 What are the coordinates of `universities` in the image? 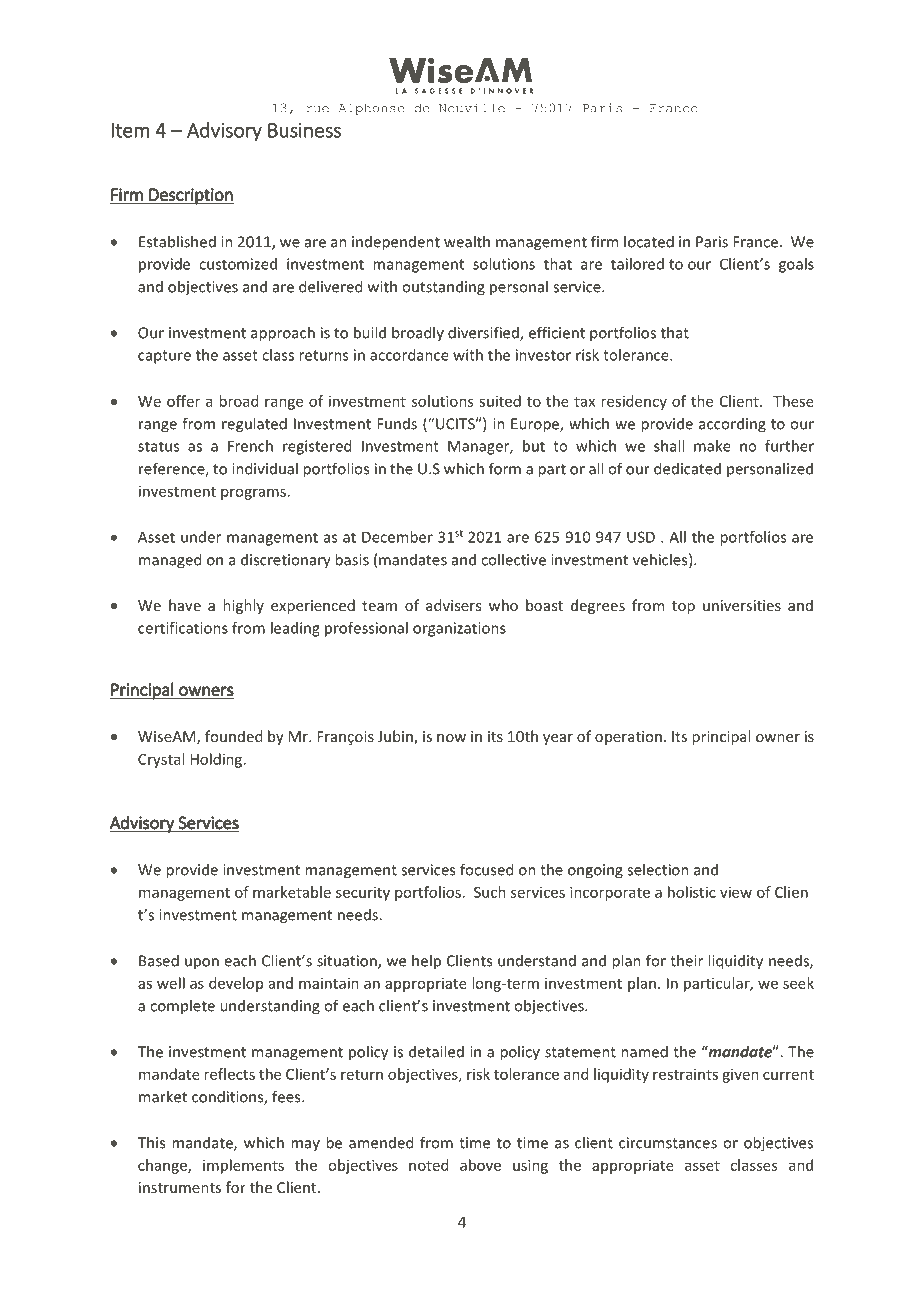 It's located at (742, 605).
